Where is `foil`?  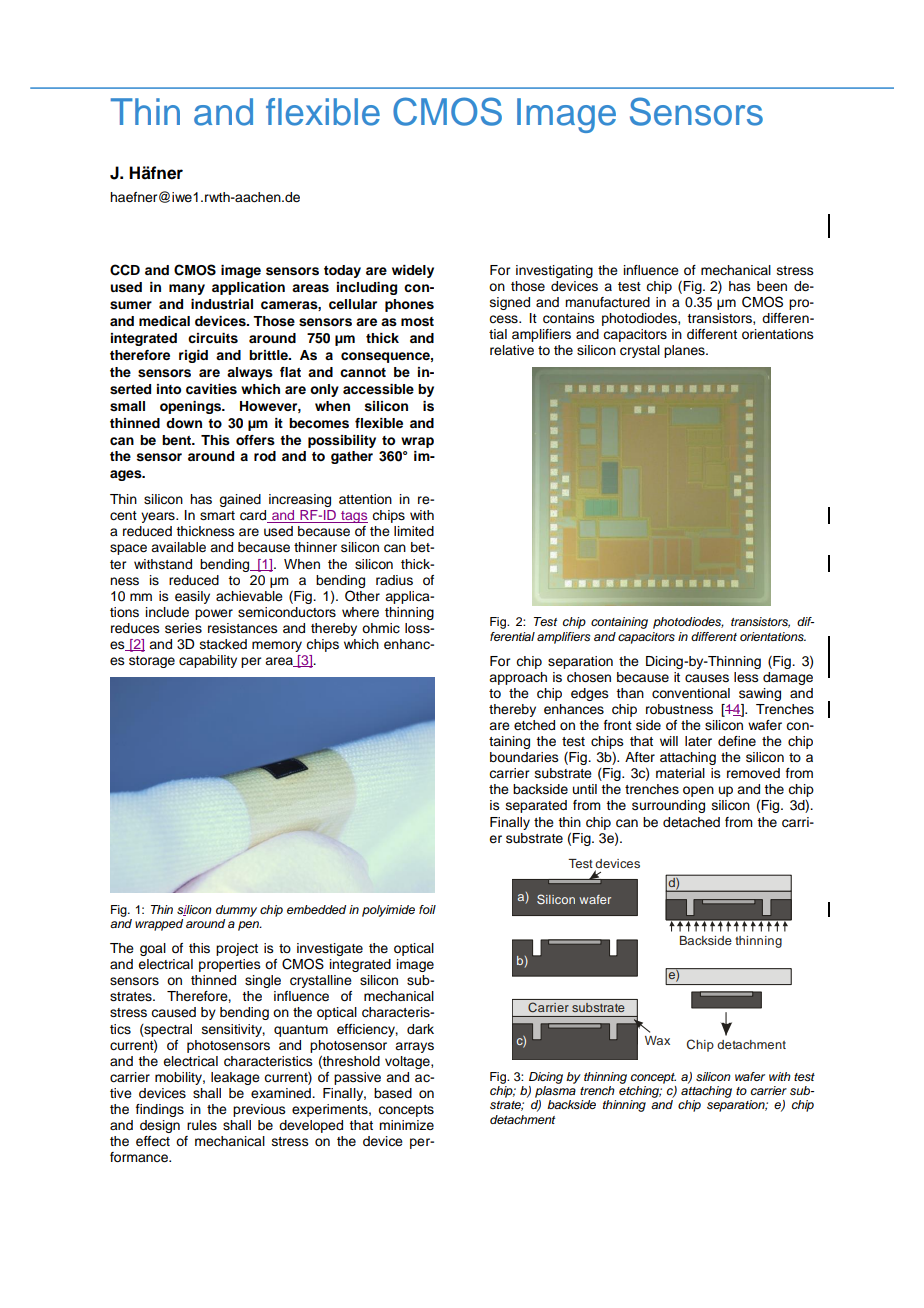 foil is located at coordinates (427, 909).
